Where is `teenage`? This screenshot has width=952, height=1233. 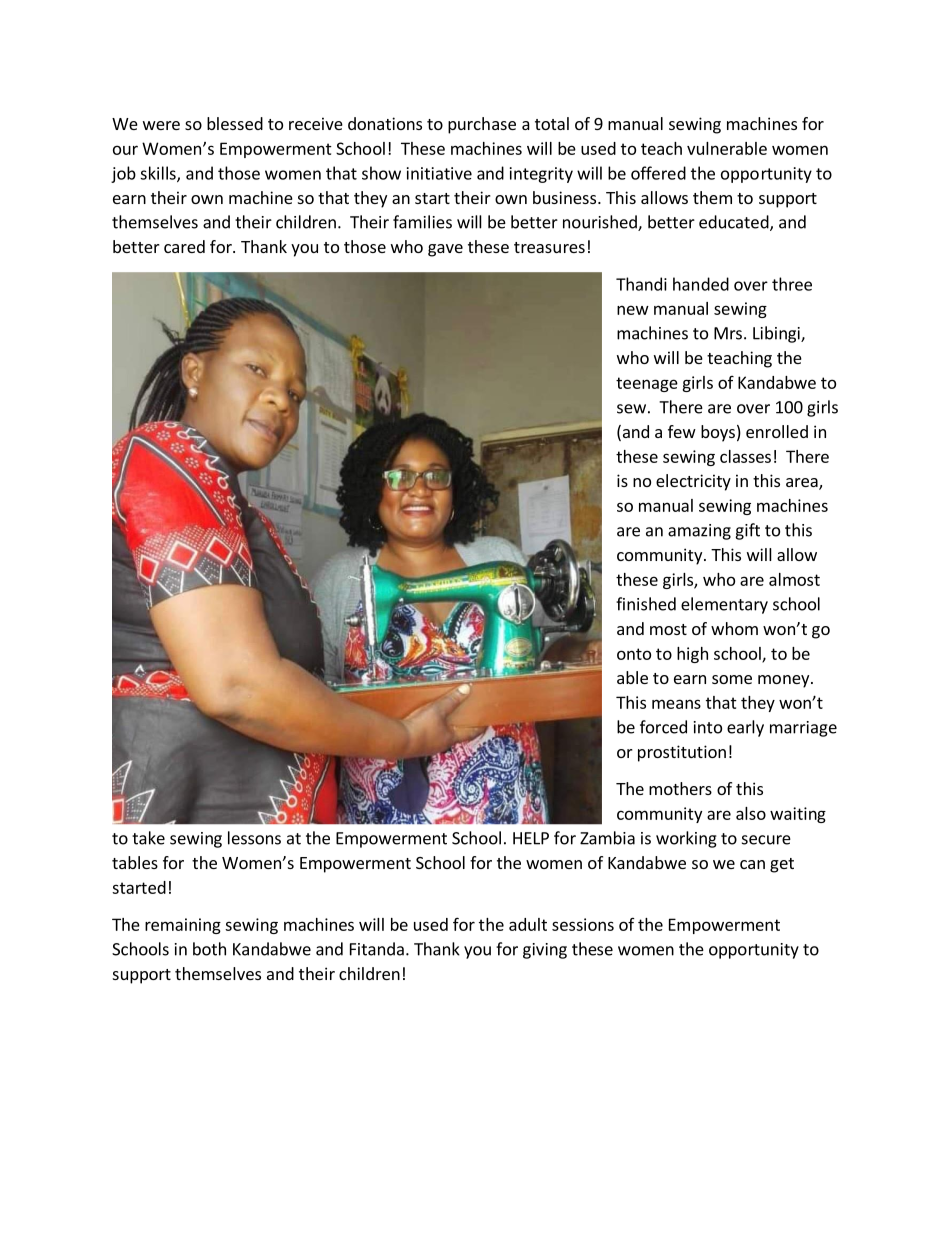
teenage is located at coordinates (647, 384).
